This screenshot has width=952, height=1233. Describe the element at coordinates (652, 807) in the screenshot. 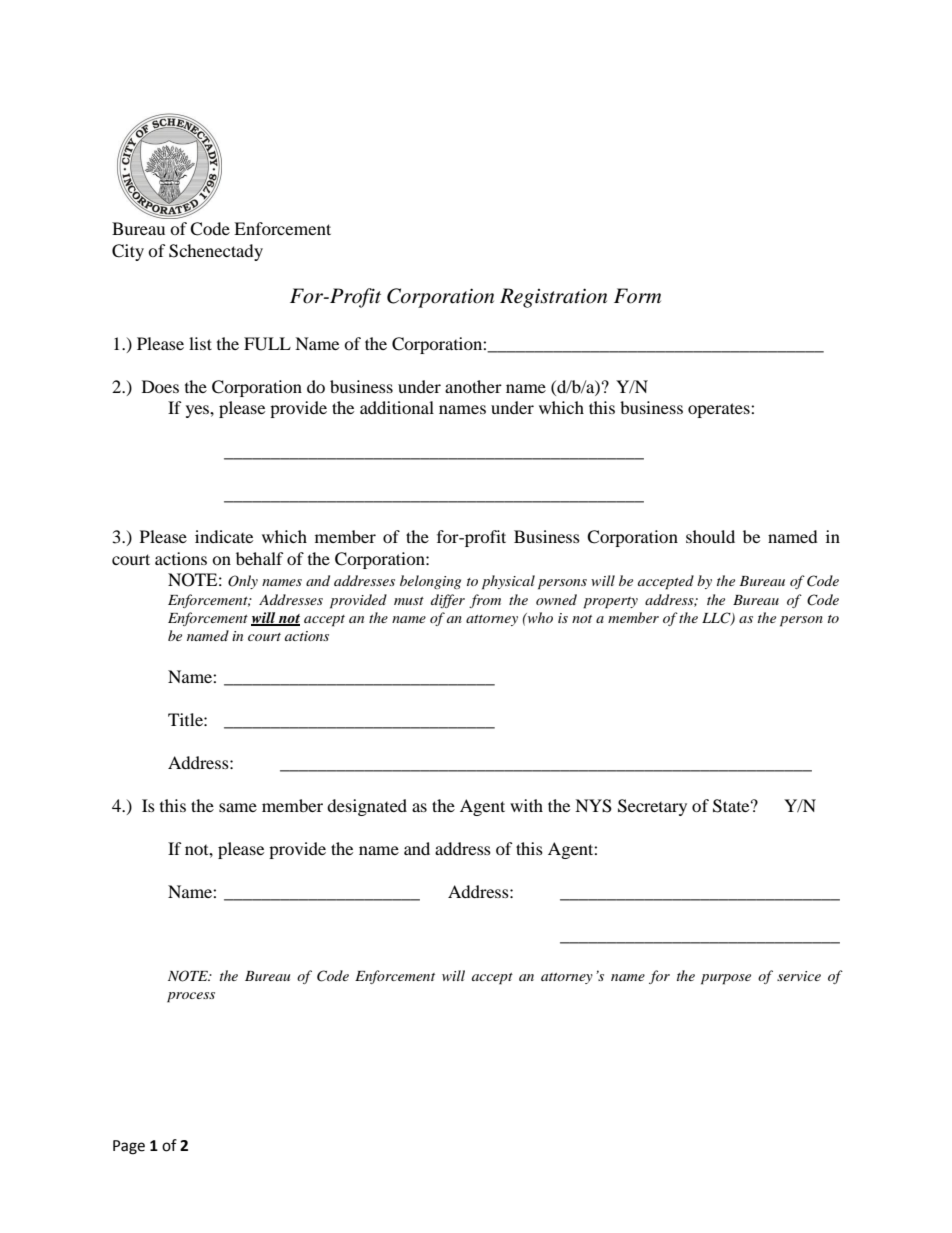

I see `Secretary` at that location.
